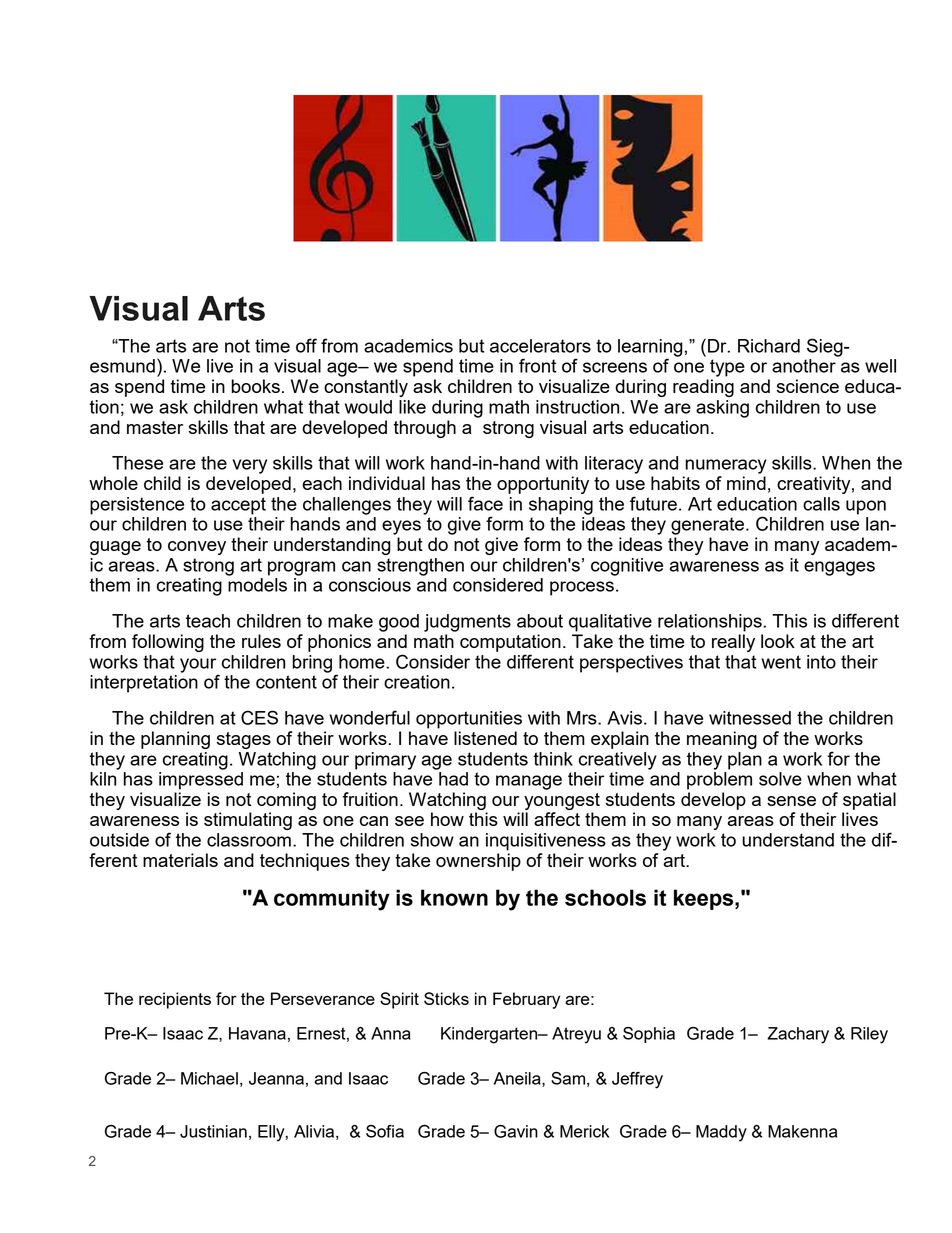 This screenshot has height=1233, width=952. What do you see at coordinates (804, 366) in the screenshot?
I see `another` at bounding box center [804, 366].
